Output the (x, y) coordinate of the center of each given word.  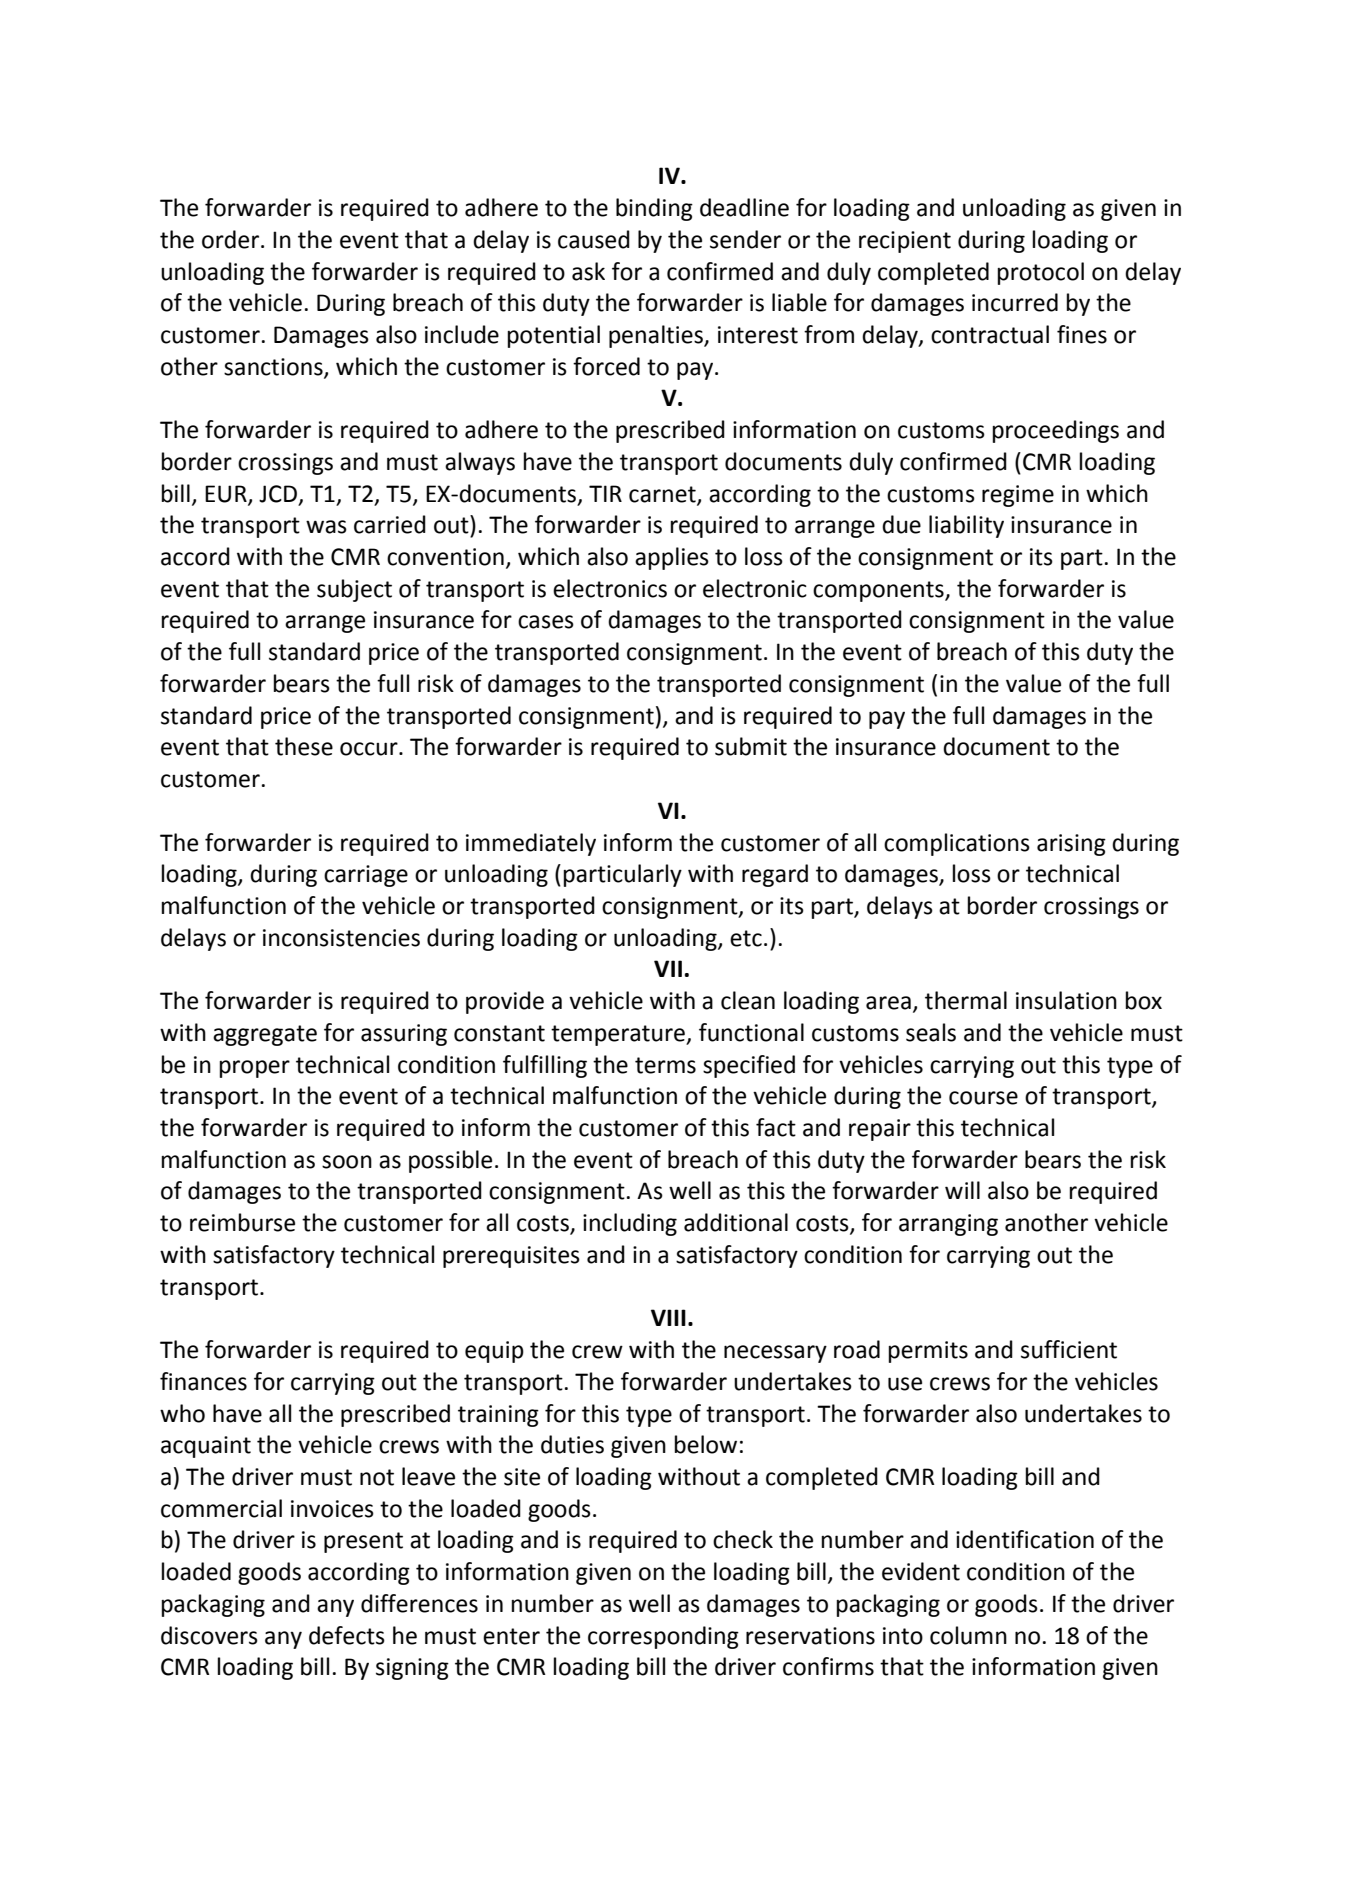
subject (354, 590)
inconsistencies (341, 938)
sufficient (1069, 1349)
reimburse (242, 1222)
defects (347, 1635)
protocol (1041, 273)
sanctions (274, 367)
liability (966, 526)
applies (672, 558)
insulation (1066, 1000)
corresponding (663, 1637)
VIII (668, 1317)
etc (746, 938)
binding (654, 209)
